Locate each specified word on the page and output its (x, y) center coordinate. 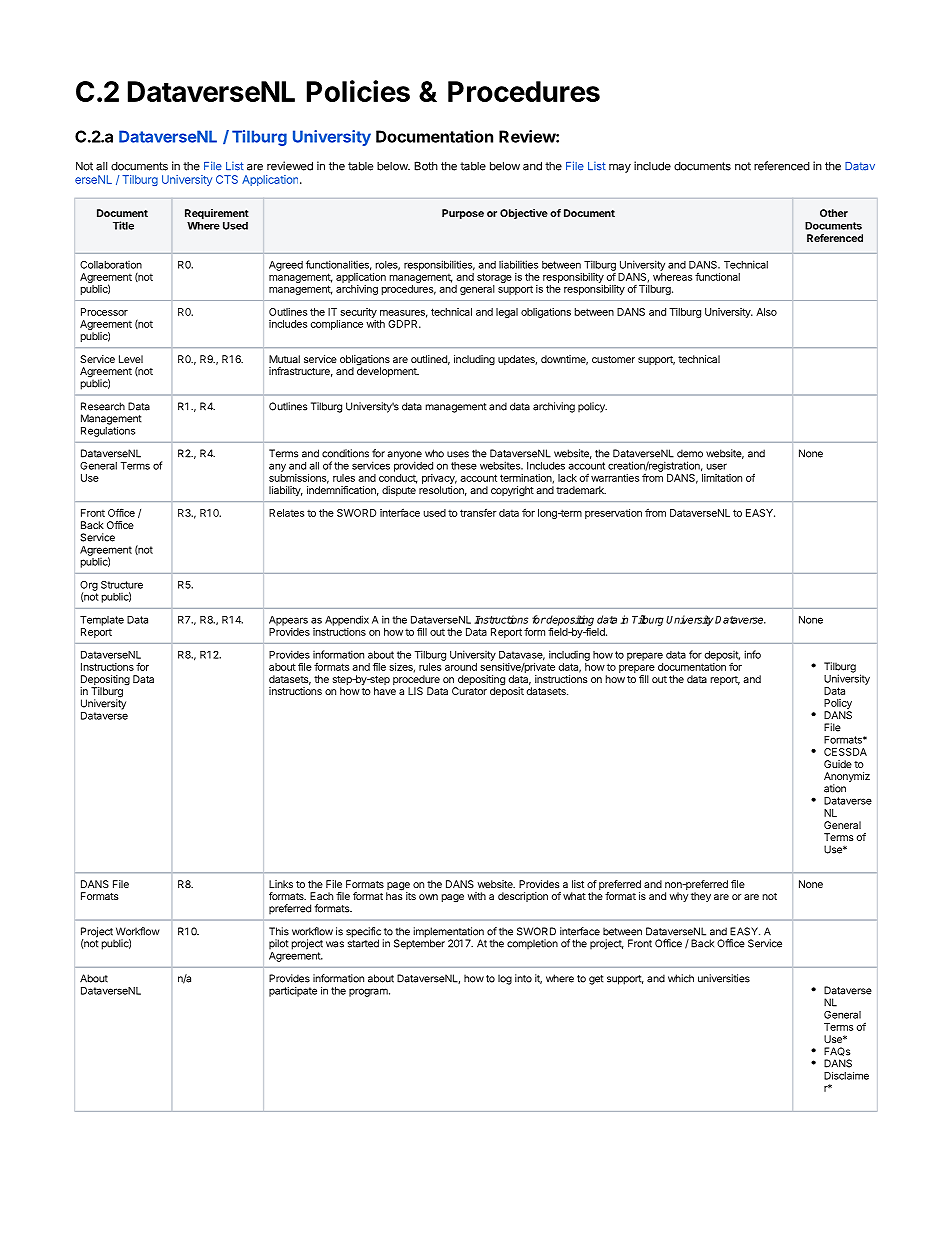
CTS (227, 179)
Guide (838, 764)
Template (102, 621)
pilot (278, 944)
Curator (469, 691)
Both (426, 166)
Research (103, 406)
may (620, 168)
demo (690, 453)
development (388, 372)
